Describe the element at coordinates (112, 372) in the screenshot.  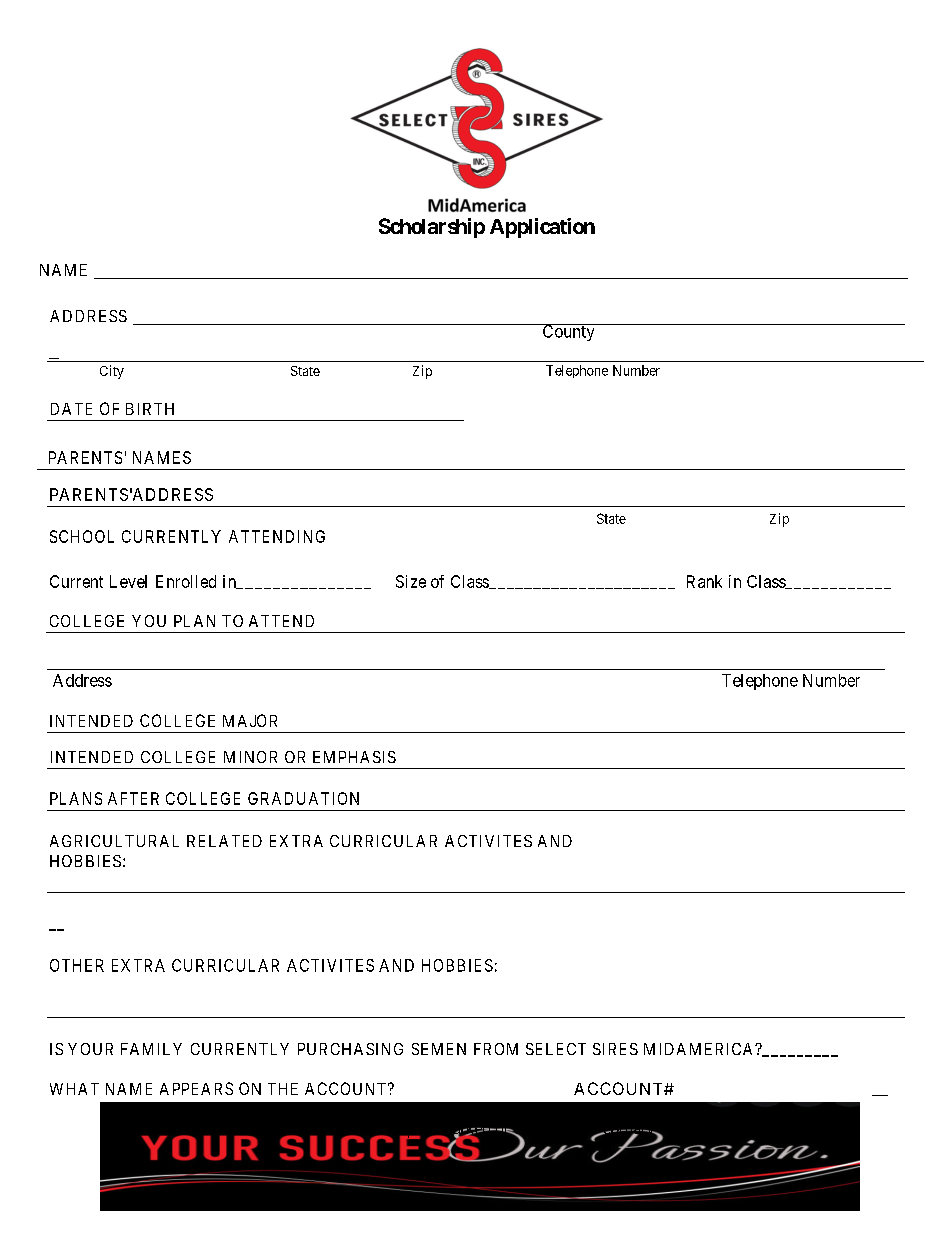
I see `City` at that location.
